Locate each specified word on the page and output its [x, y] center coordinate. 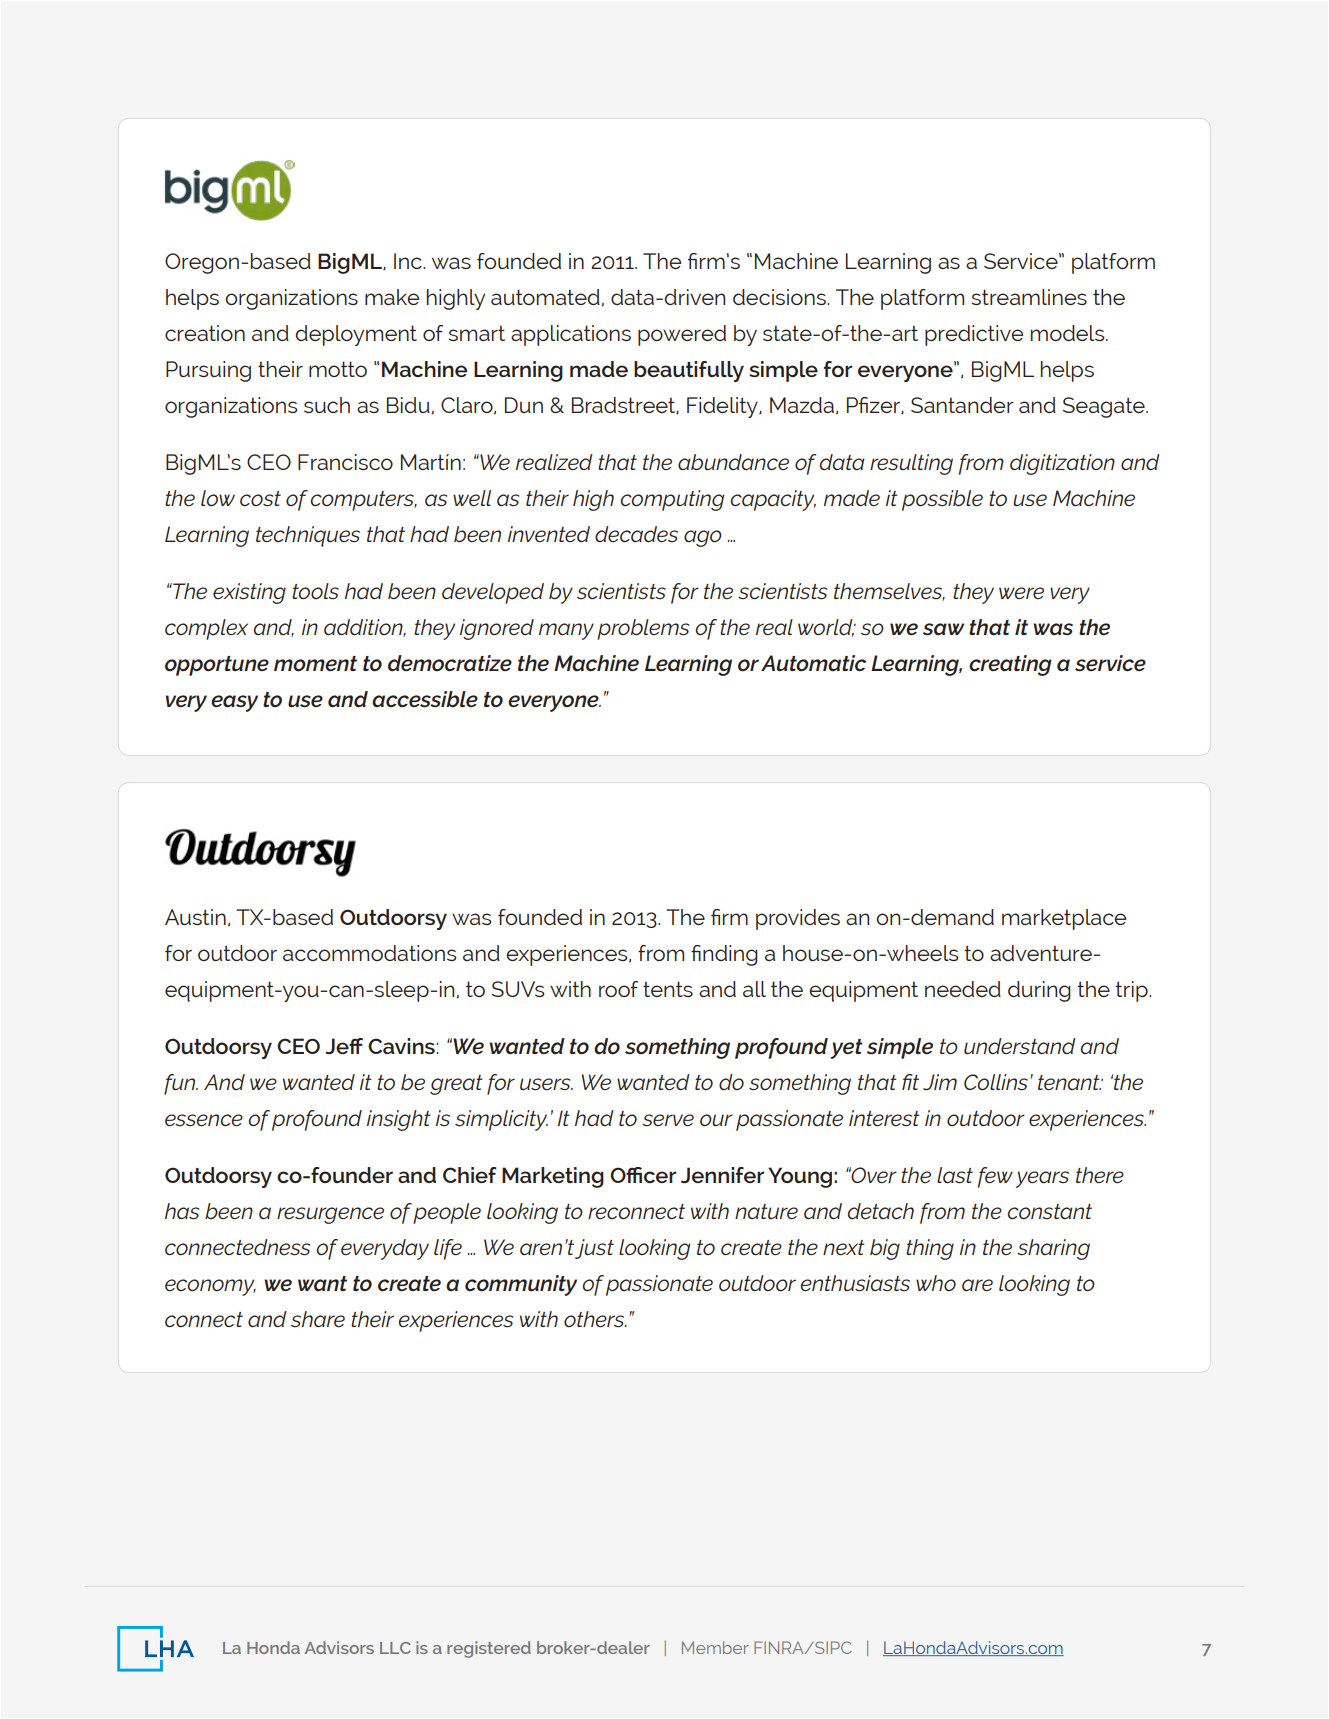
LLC [395, 1648]
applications [571, 335]
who [936, 1283]
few [995, 1177]
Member [715, 1647]
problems [643, 629]
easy [234, 703]
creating [1010, 665]
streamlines [1029, 297]
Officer [643, 1175]
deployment [356, 335]
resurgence [330, 1215]
